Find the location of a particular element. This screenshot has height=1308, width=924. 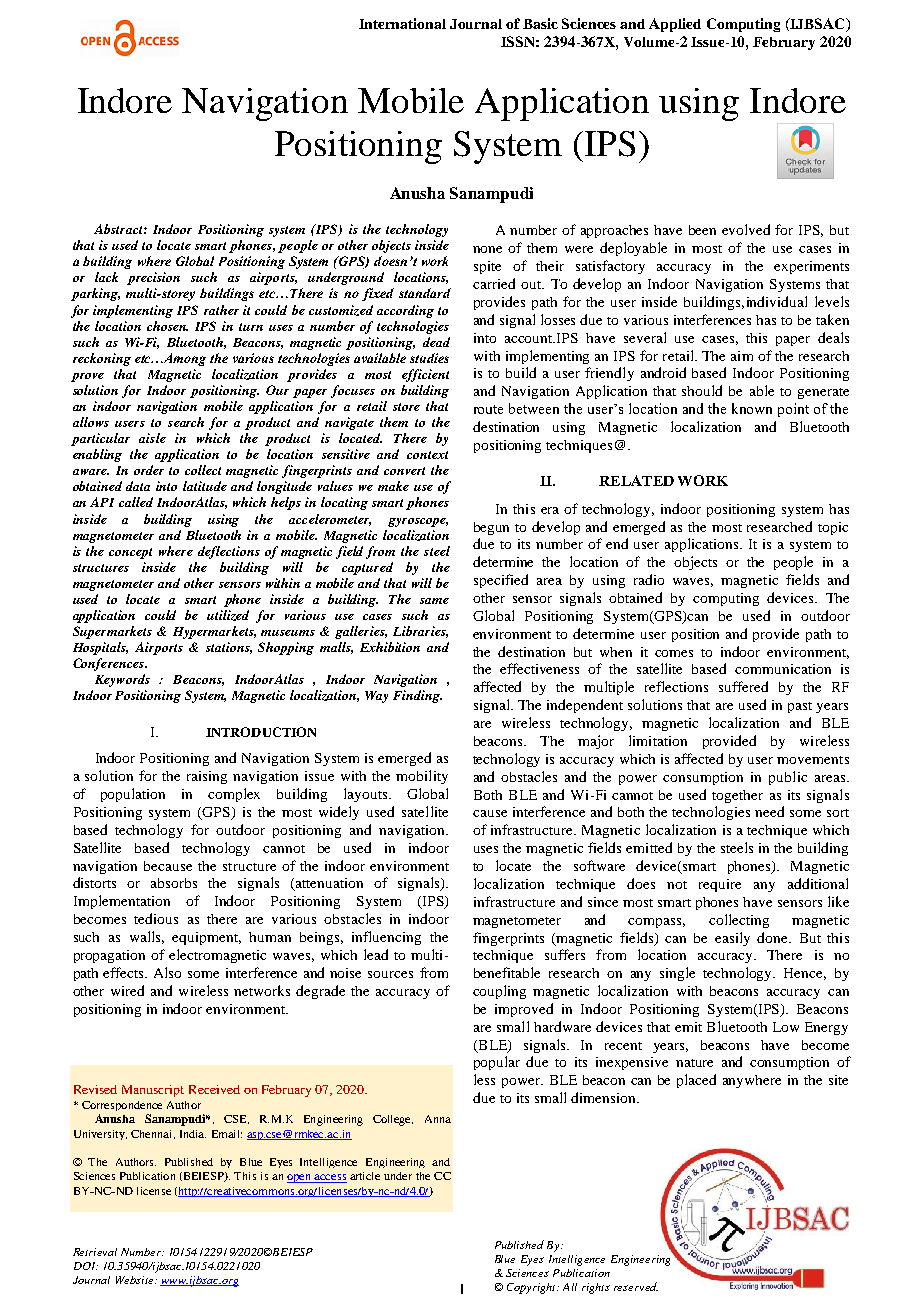

Basic is located at coordinates (540, 23).
